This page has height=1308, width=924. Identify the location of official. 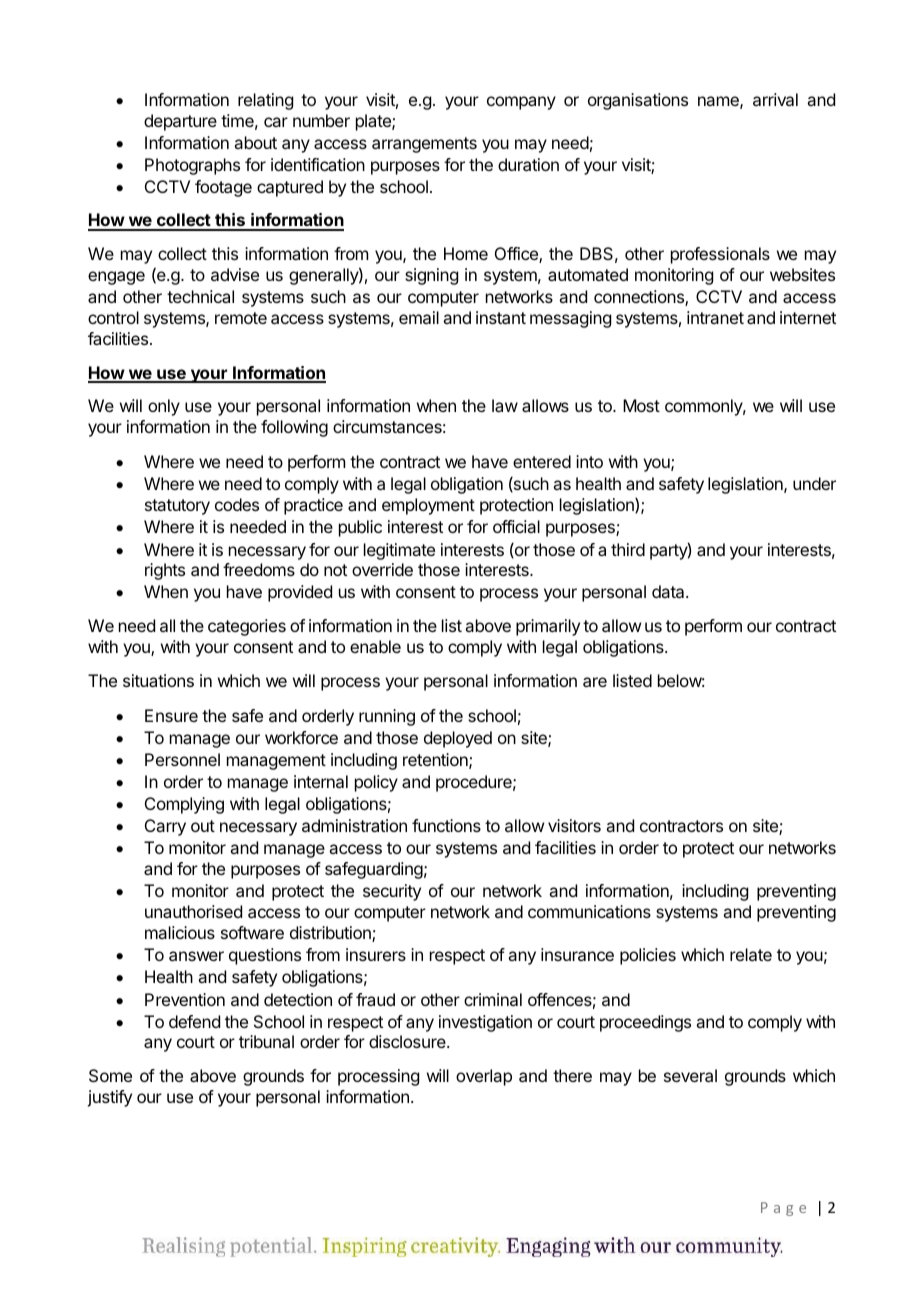
(516, 526).
